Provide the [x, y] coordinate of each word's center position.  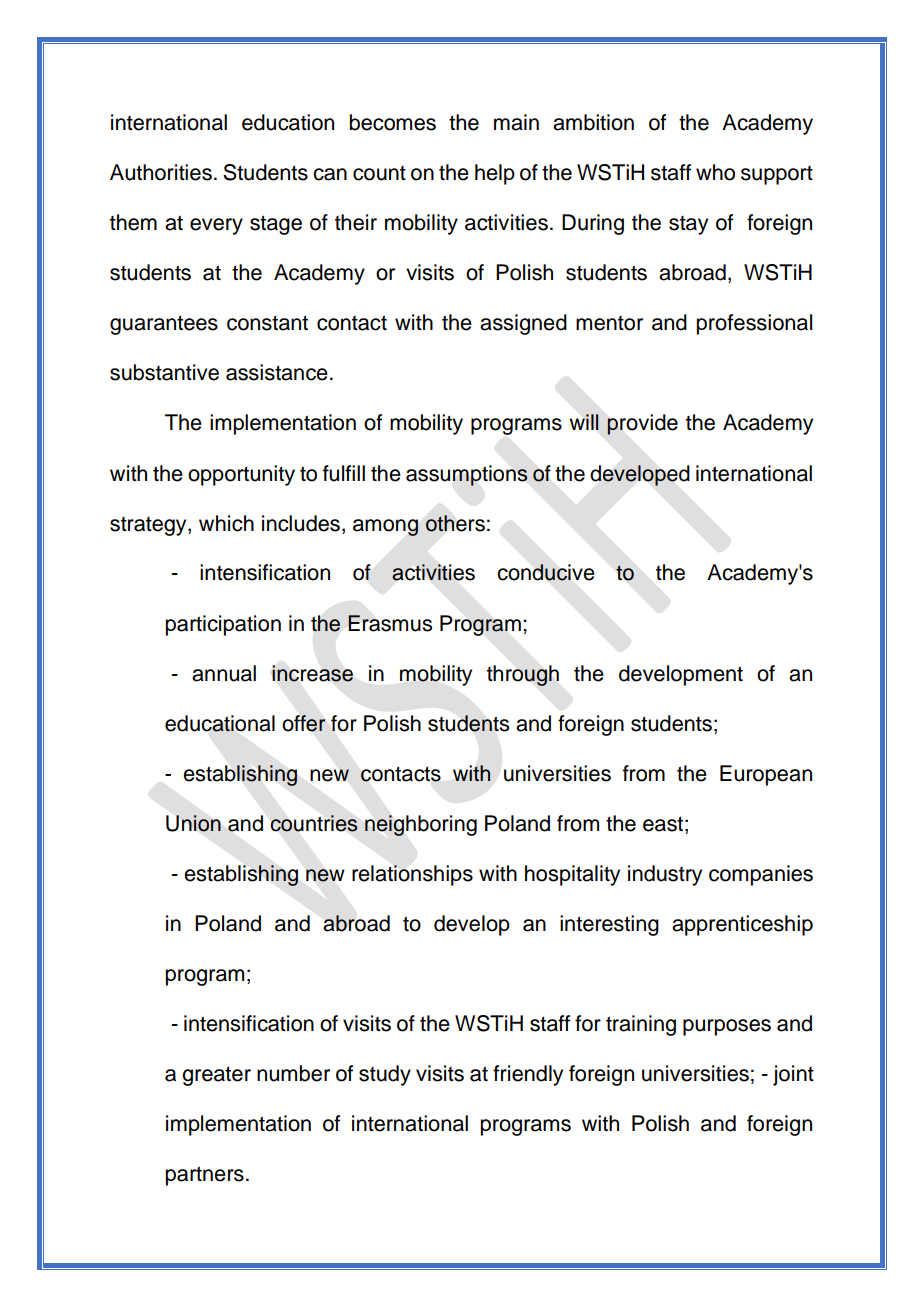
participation [223, 625]
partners [205, 1176]
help [495, 174]
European [766, 775]
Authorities [161, 172]
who [715, 172]
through [523, 675]
